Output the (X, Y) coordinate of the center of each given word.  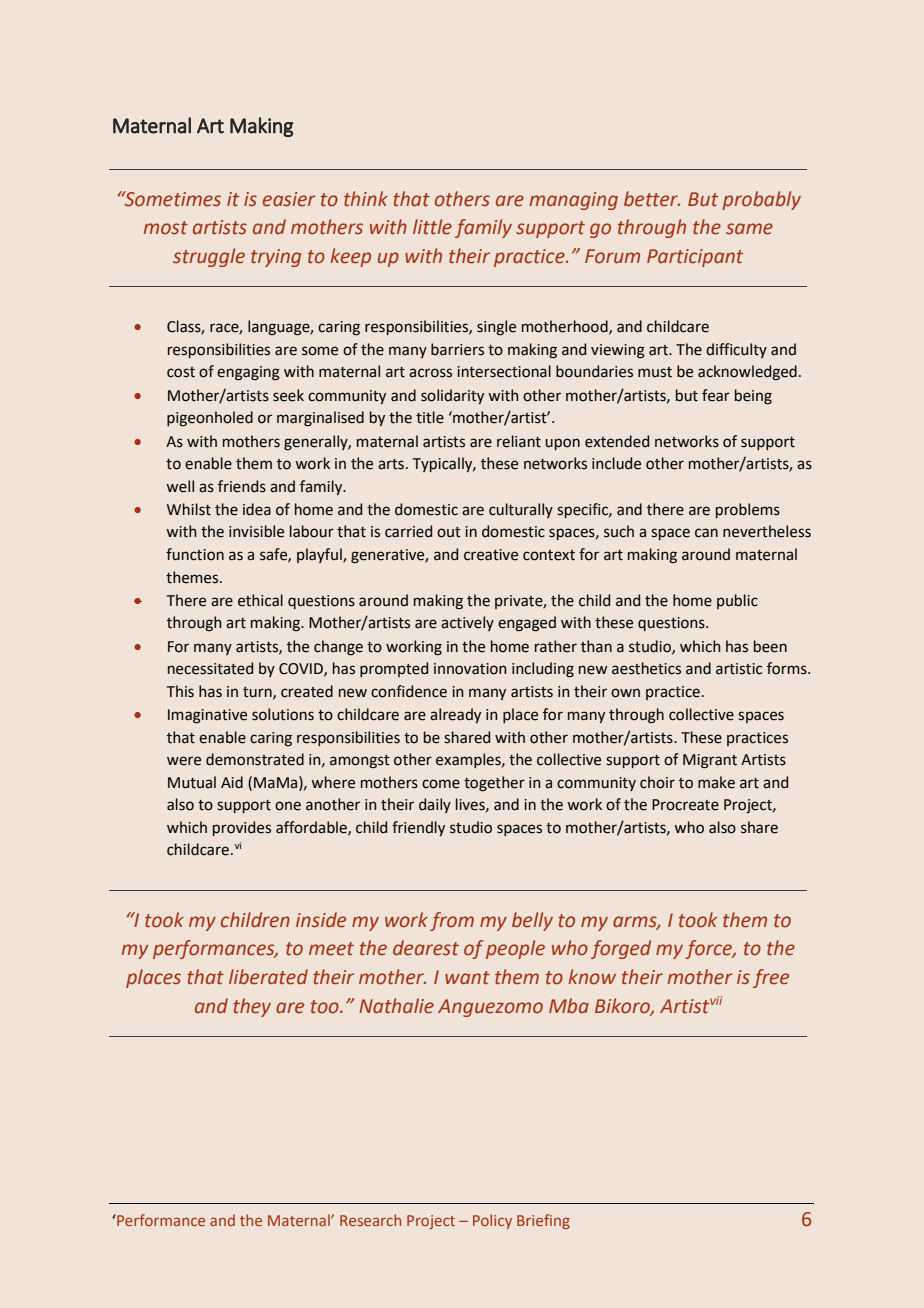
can (706, 533)
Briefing (543, 1221)
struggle (209, 257)
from (452, 921)
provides (242, 828)
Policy (492, 1221)
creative (491, 555)
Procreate (685, 805)
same (749, 229)
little (432, 227)
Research (370, 1220)
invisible (256, 531)
